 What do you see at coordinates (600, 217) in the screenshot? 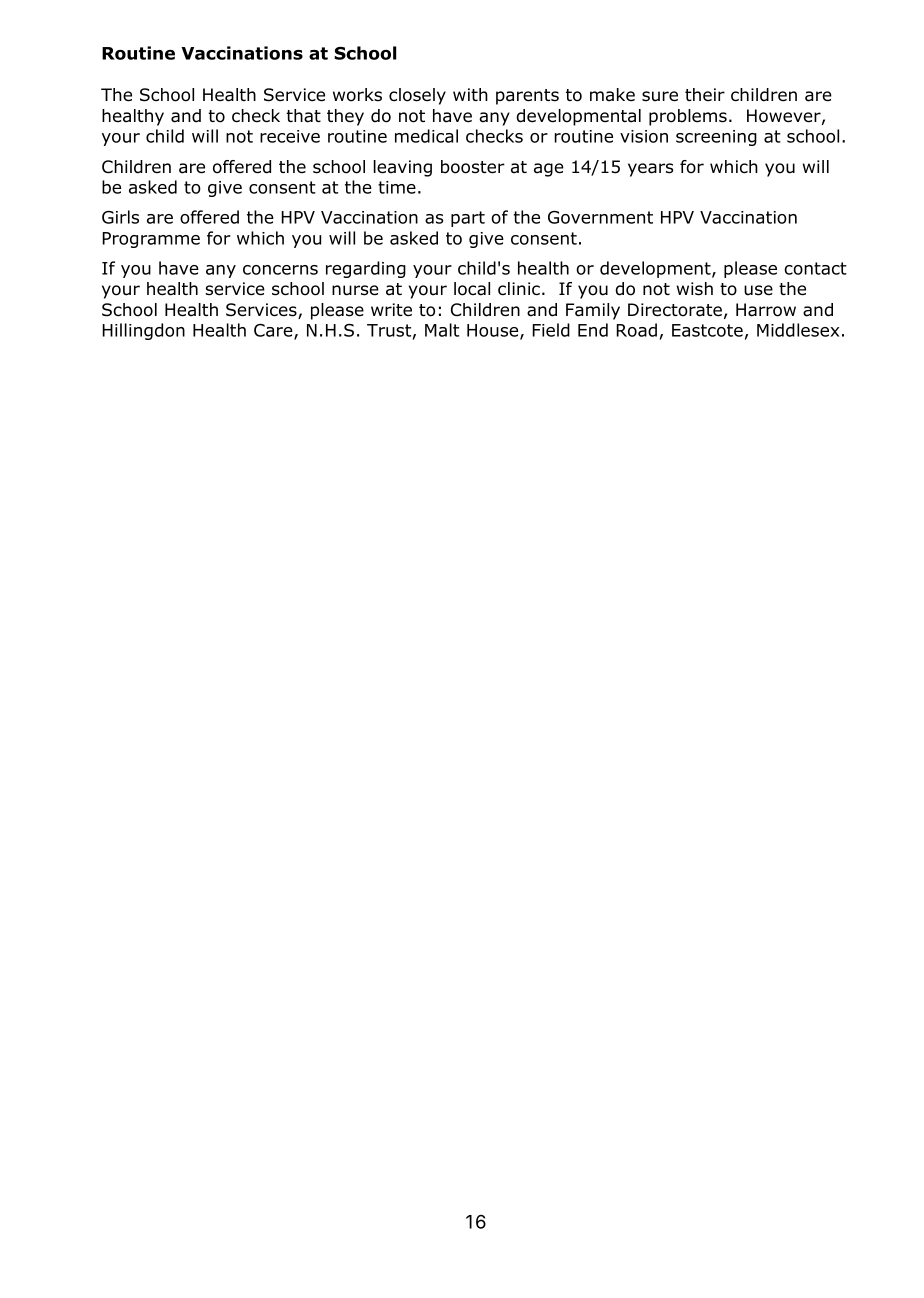
I see `Government` at bounding box center [600, 217].
